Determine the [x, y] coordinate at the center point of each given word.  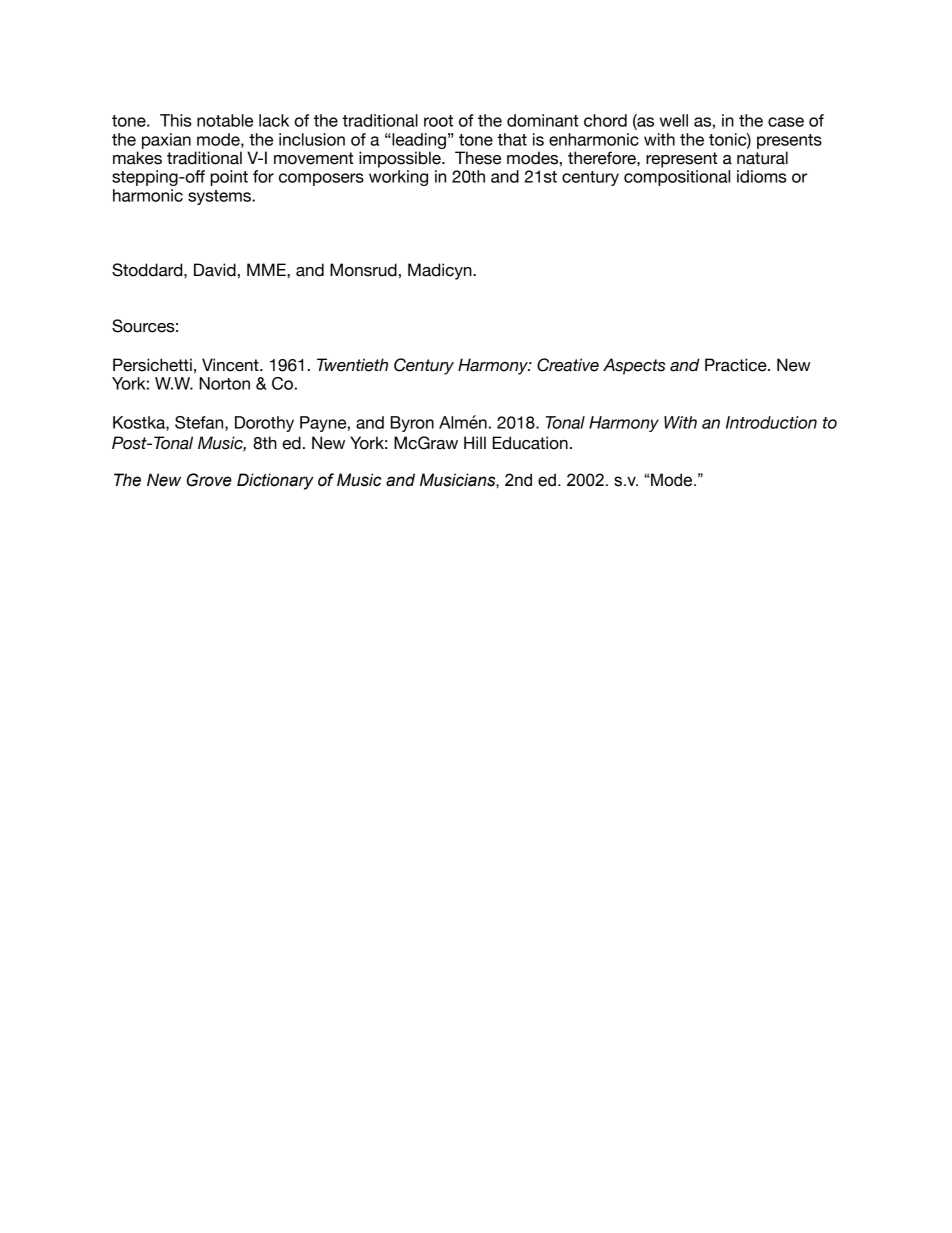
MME [267, 269]
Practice [737, 365]
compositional [677, 178]
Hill [475, 442]
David [215, 270]
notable [225, 120]
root [438, 121]
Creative [568, 365]
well [674, 120]
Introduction [771, 422]
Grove [209, 480]
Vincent [231, 365]
